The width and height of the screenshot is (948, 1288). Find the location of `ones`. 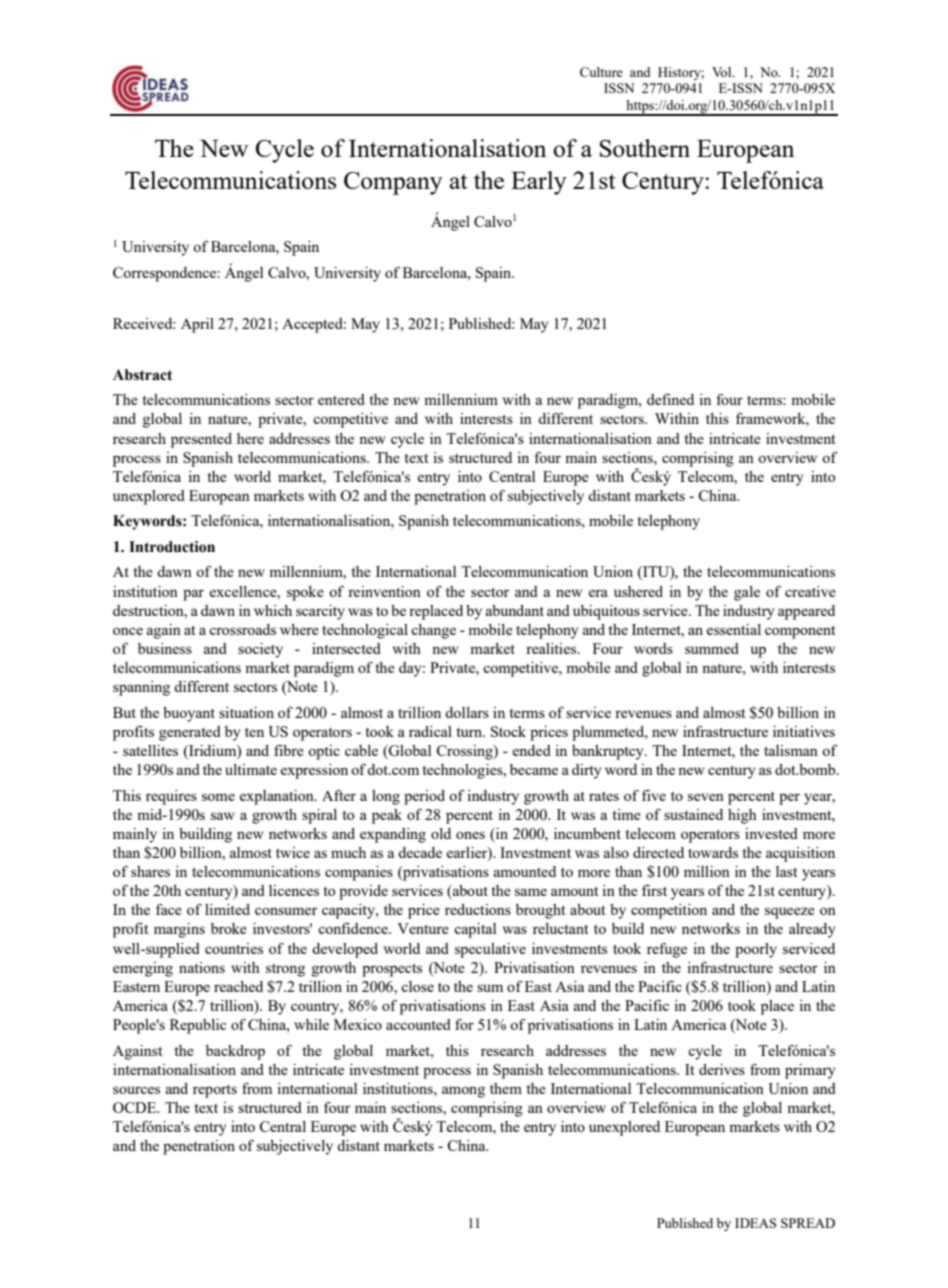

ones is located at coordinates (470, 835).
